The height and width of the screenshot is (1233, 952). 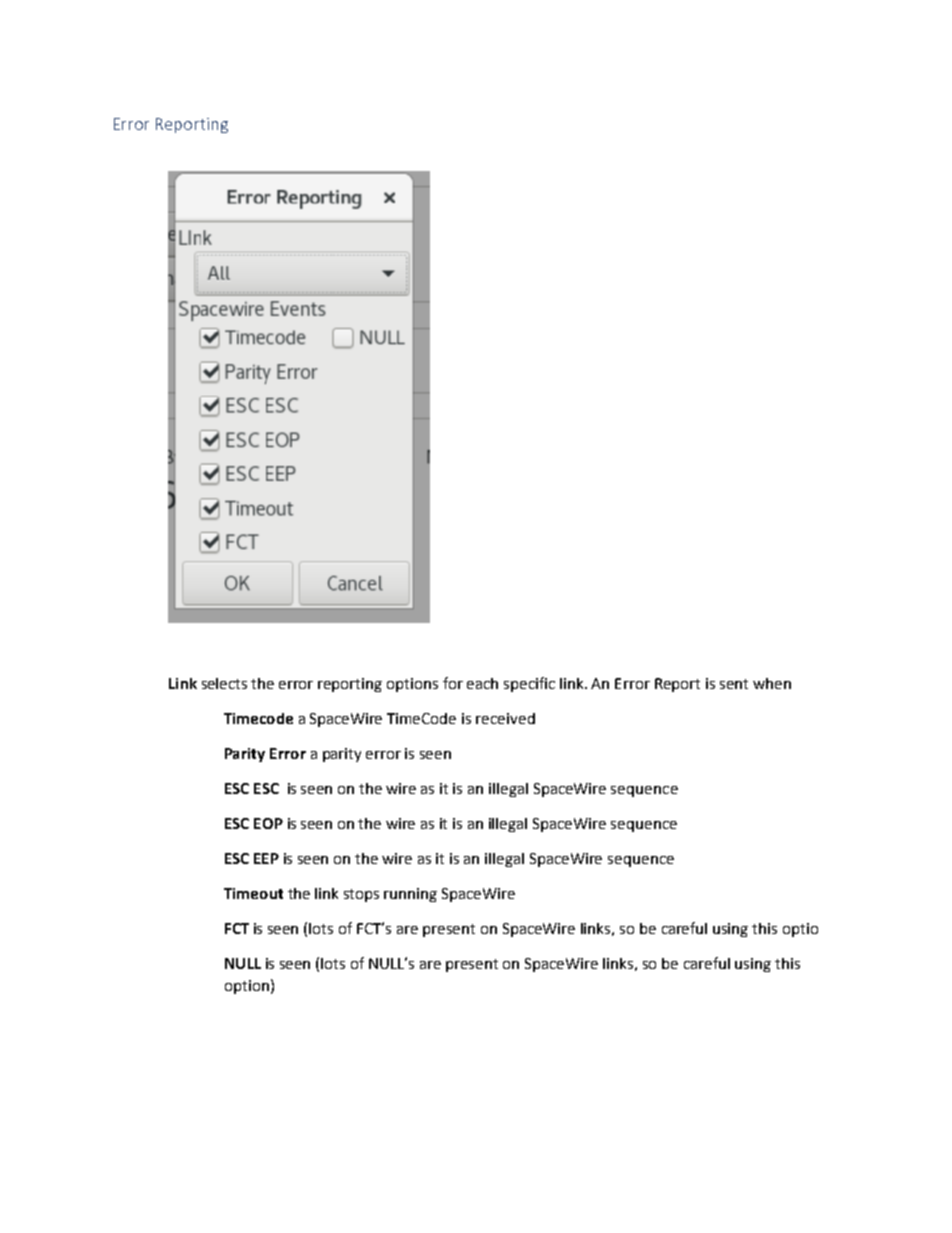 What do you see at coordinates (529, 684) in the screenshot?
I see `specific` at bounding box center [529, 684].
